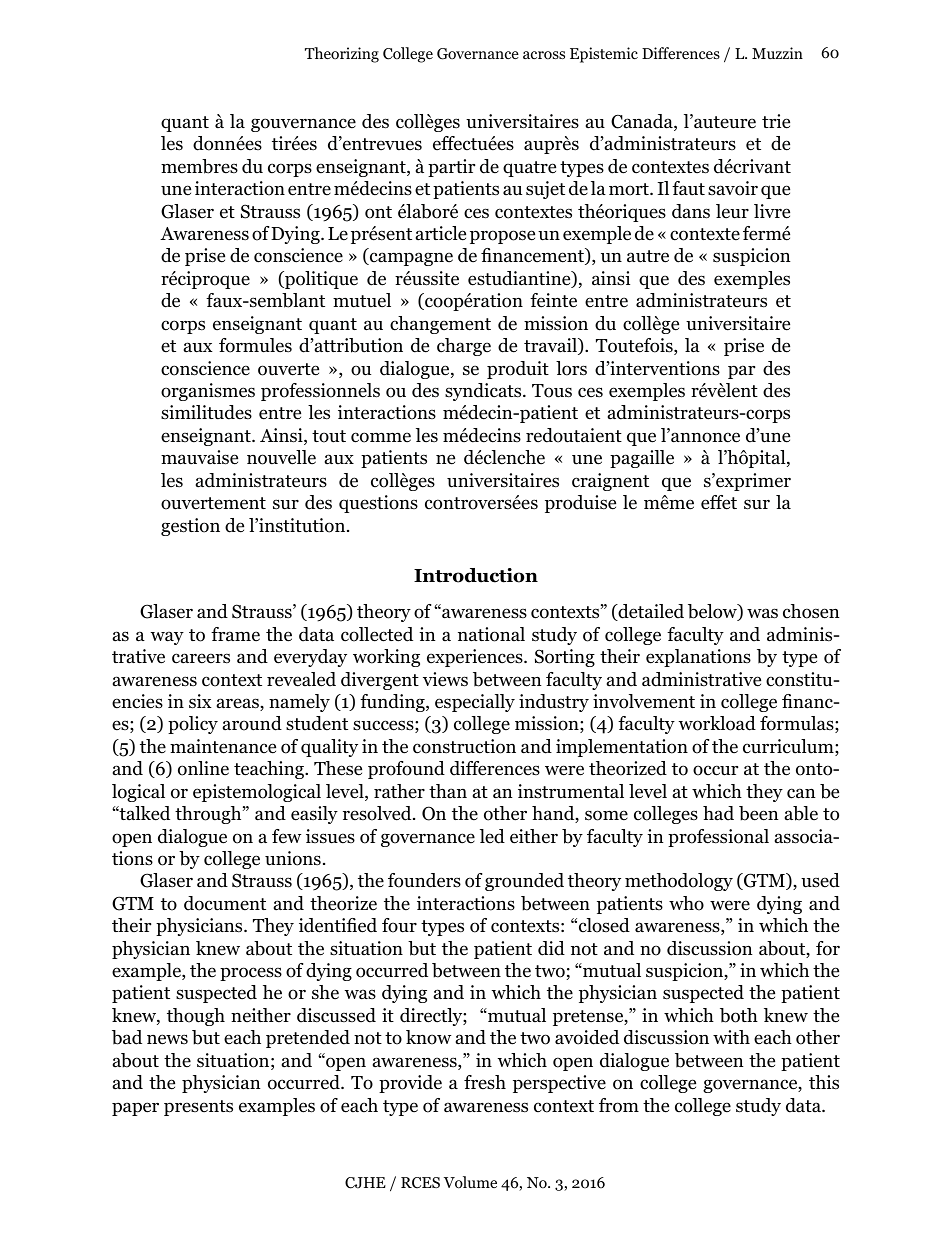  I want to click on paper, so click(135, 1109).
